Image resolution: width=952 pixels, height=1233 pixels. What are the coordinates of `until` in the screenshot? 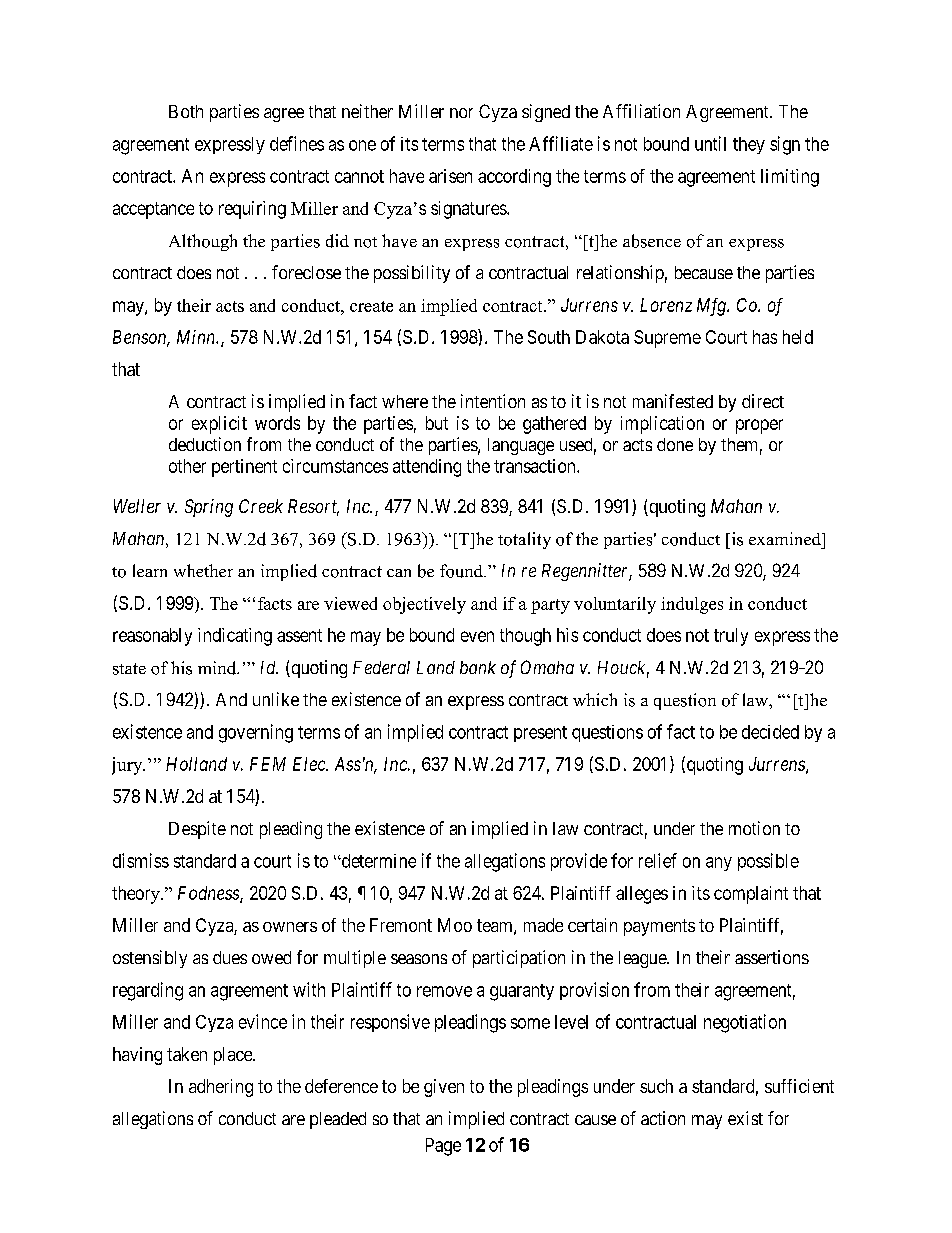 It's located at (710, 143).
